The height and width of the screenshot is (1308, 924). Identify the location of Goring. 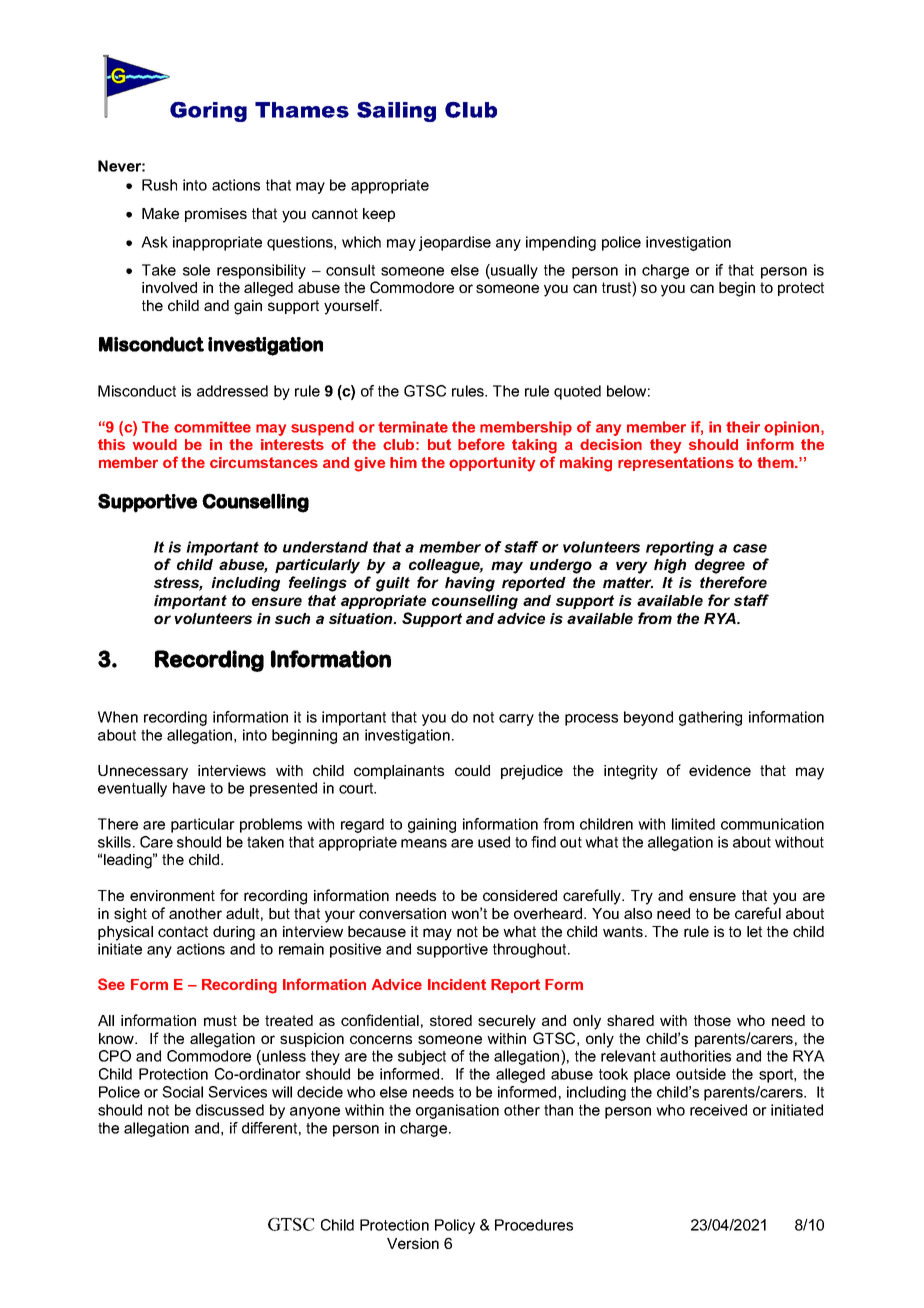
(208, 111).
